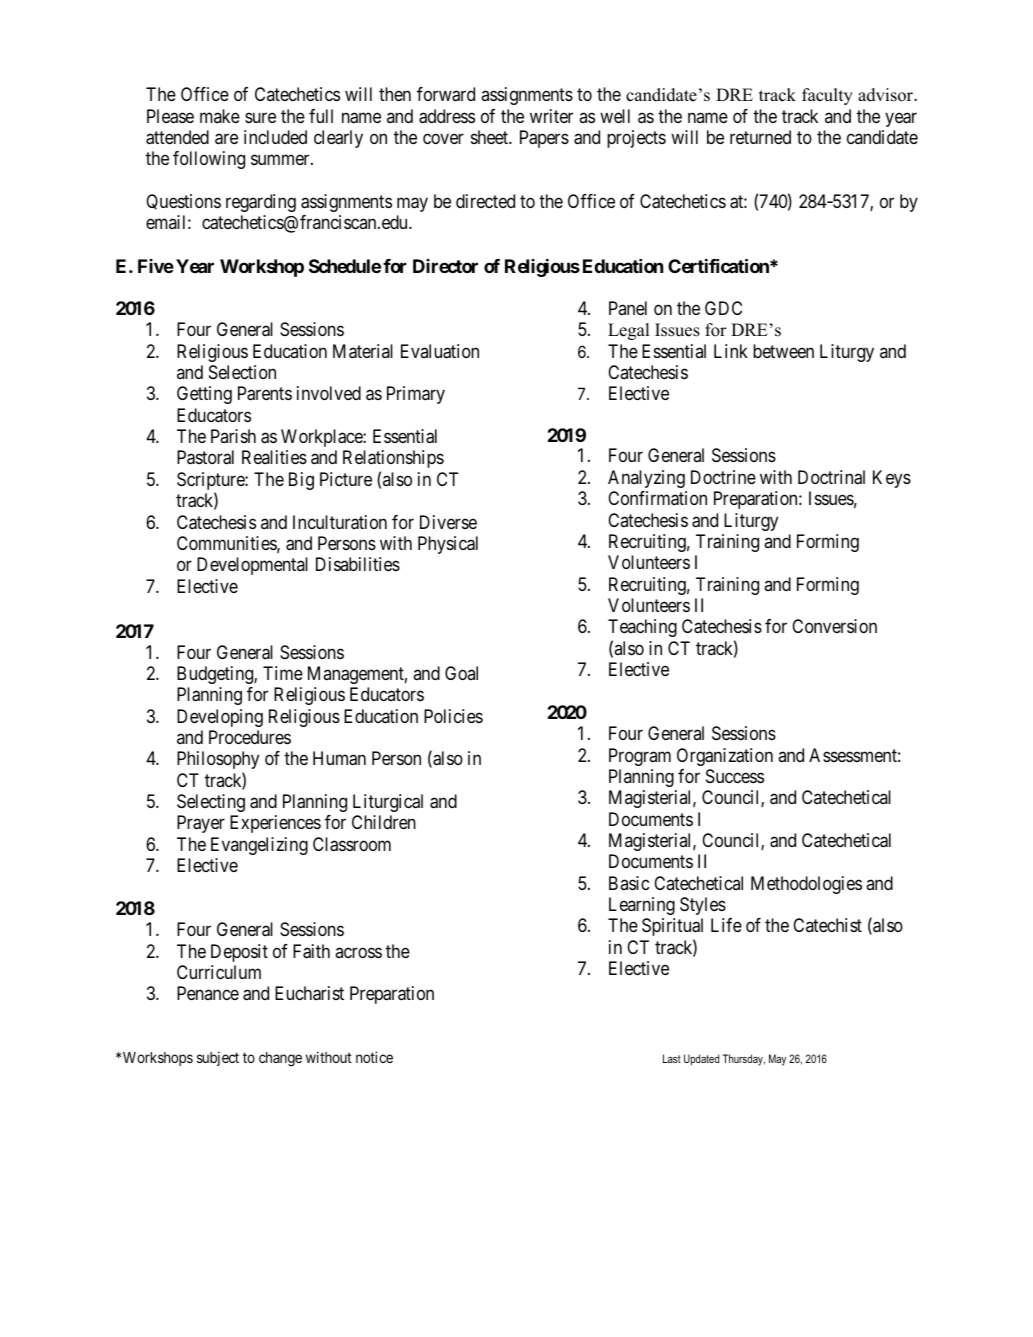 This screenshot has width=1033, height=1337. I want to click on Conversion, so click(834, 626).
